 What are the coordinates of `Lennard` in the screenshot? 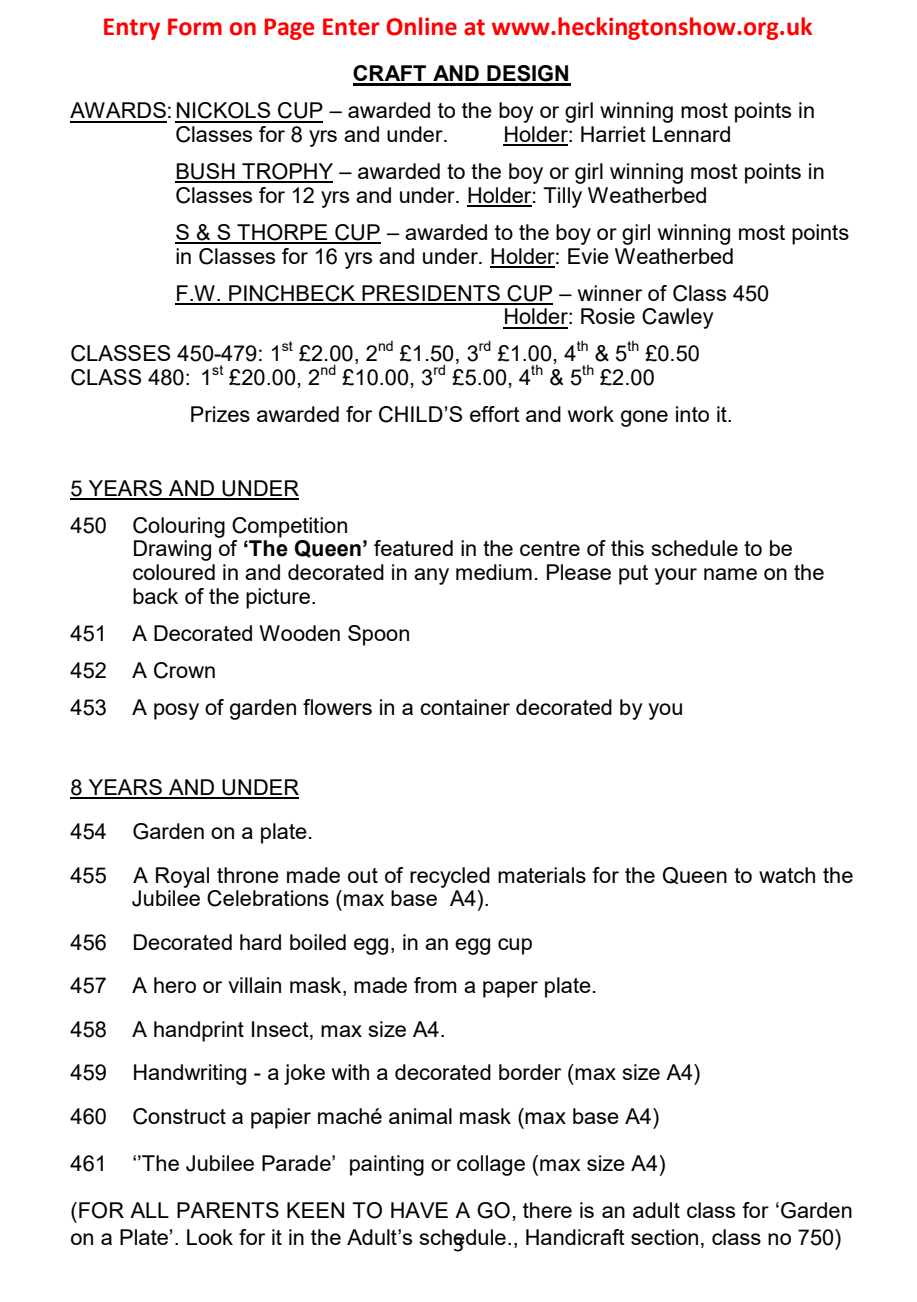 It's located at (691, 134).
